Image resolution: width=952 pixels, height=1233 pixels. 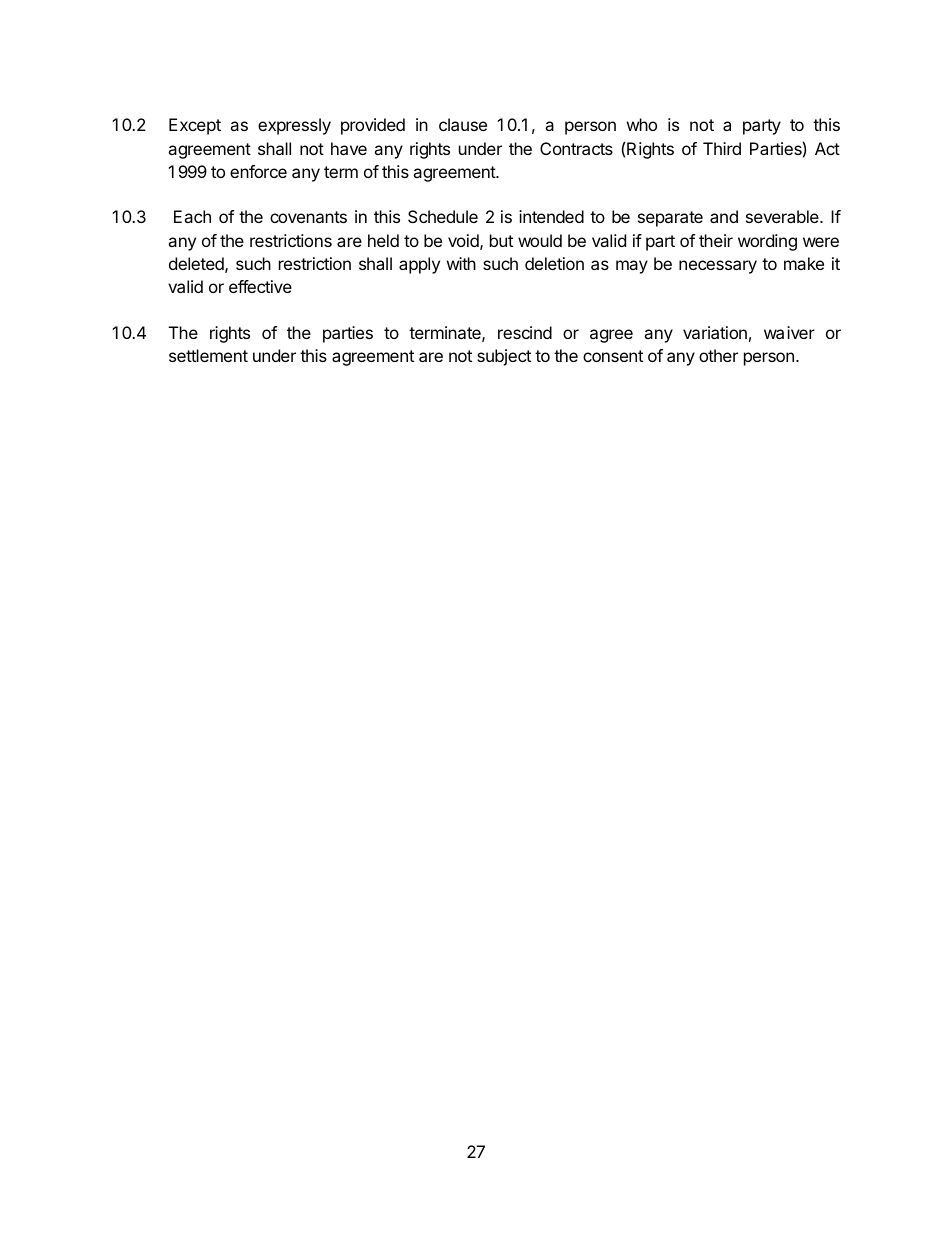 I want to click on necessary, so click(x=718, y=267).
